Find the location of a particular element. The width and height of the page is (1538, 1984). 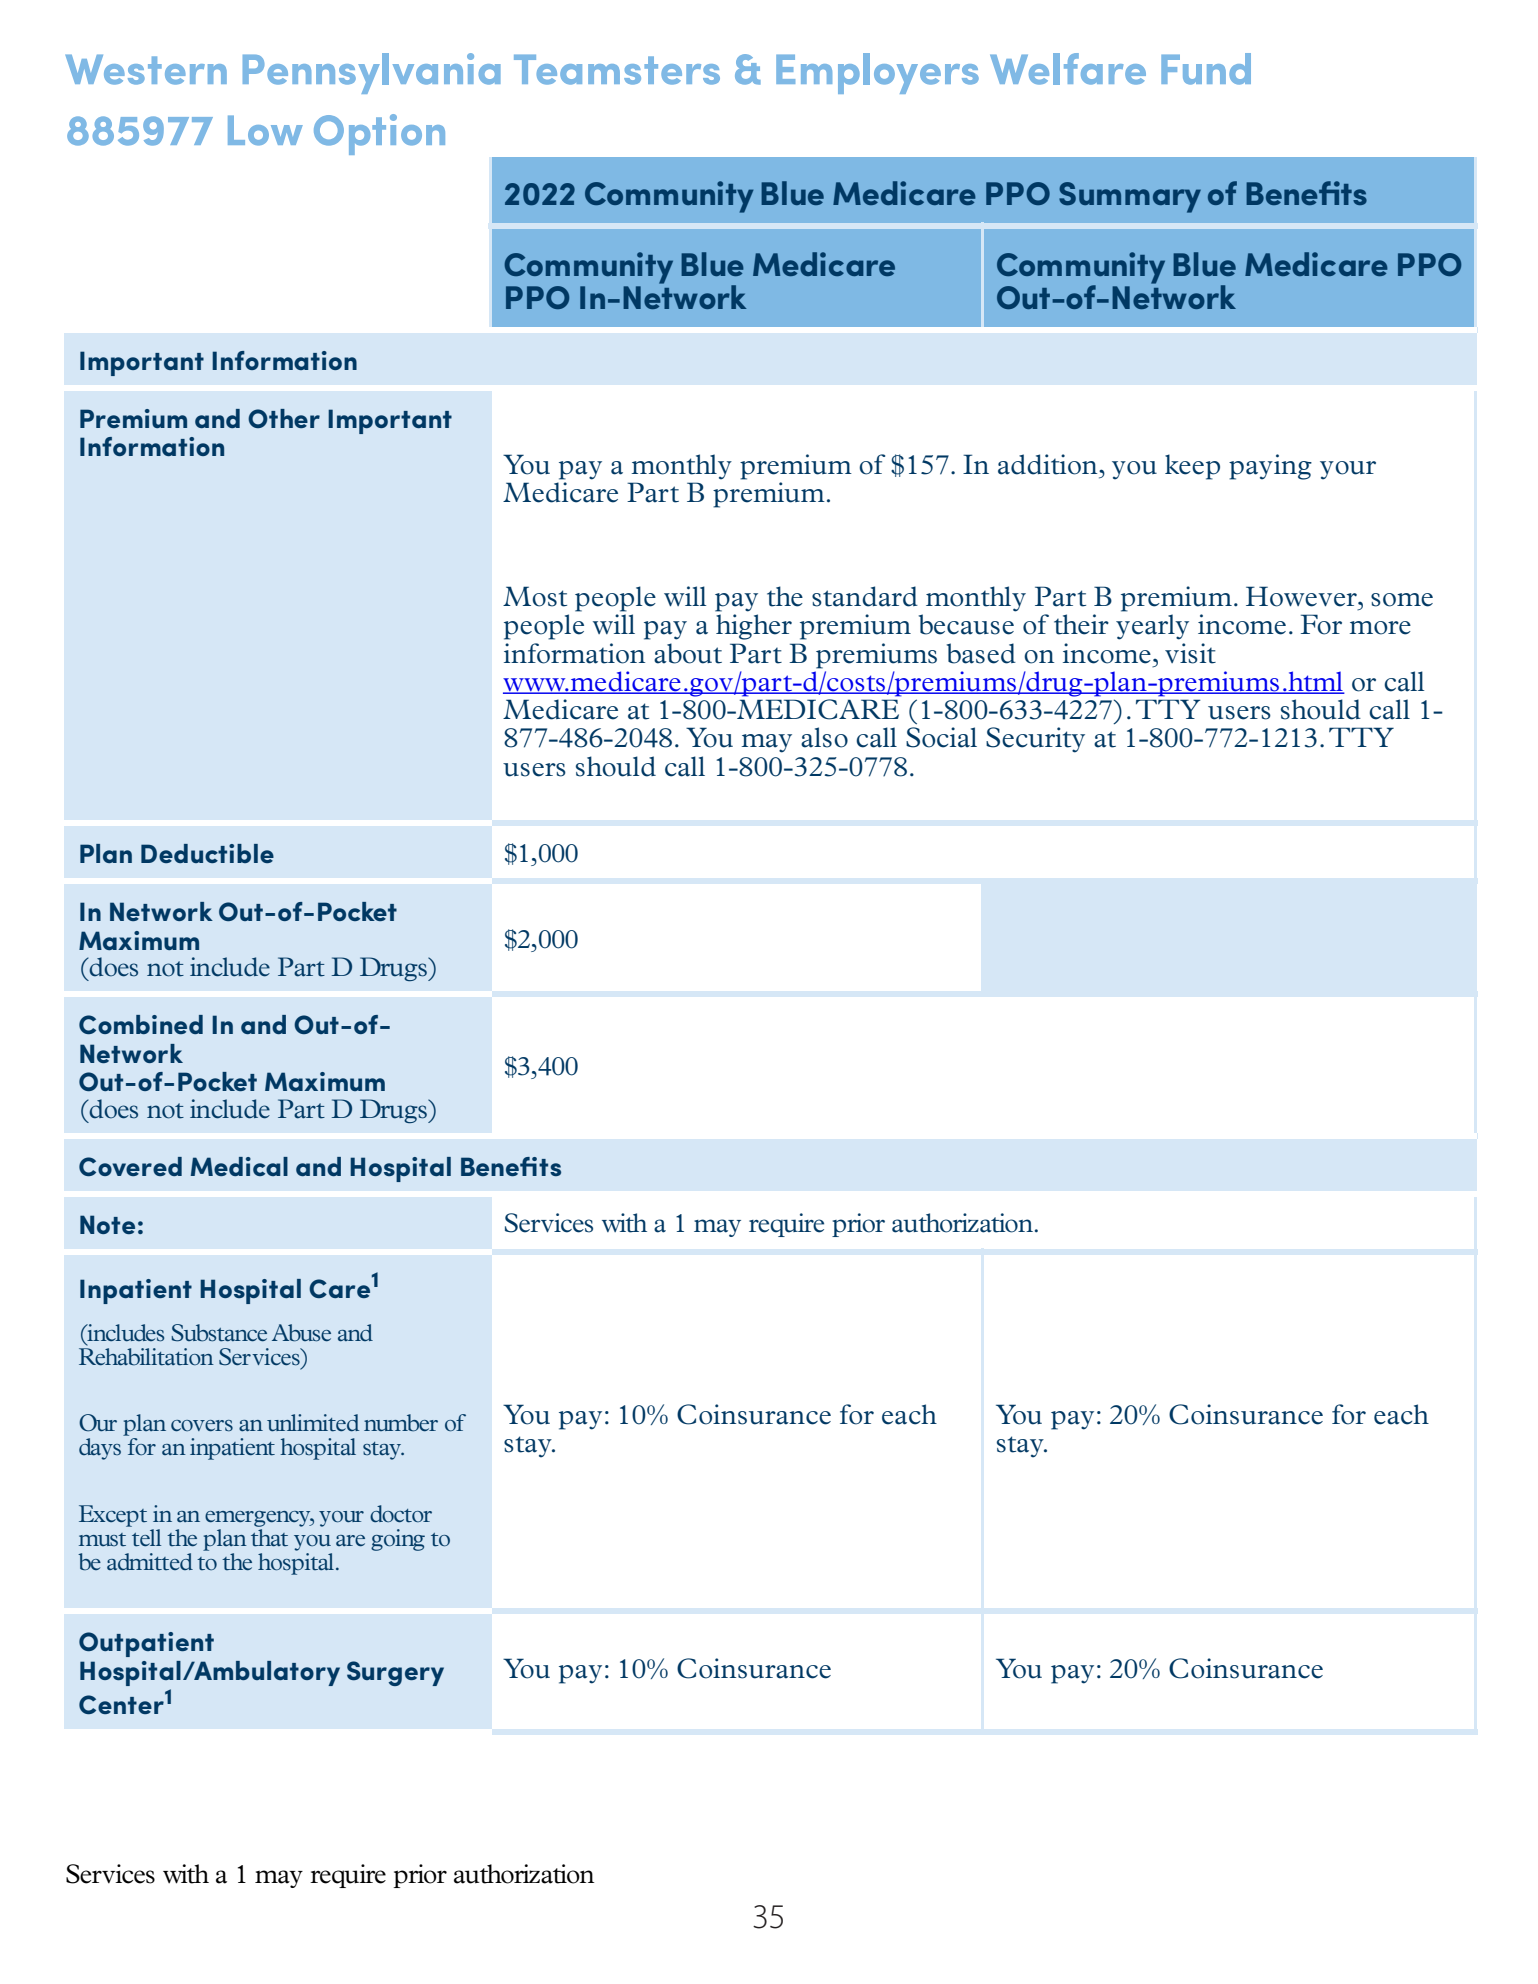

Security is located at coordinates (1035, 740).
